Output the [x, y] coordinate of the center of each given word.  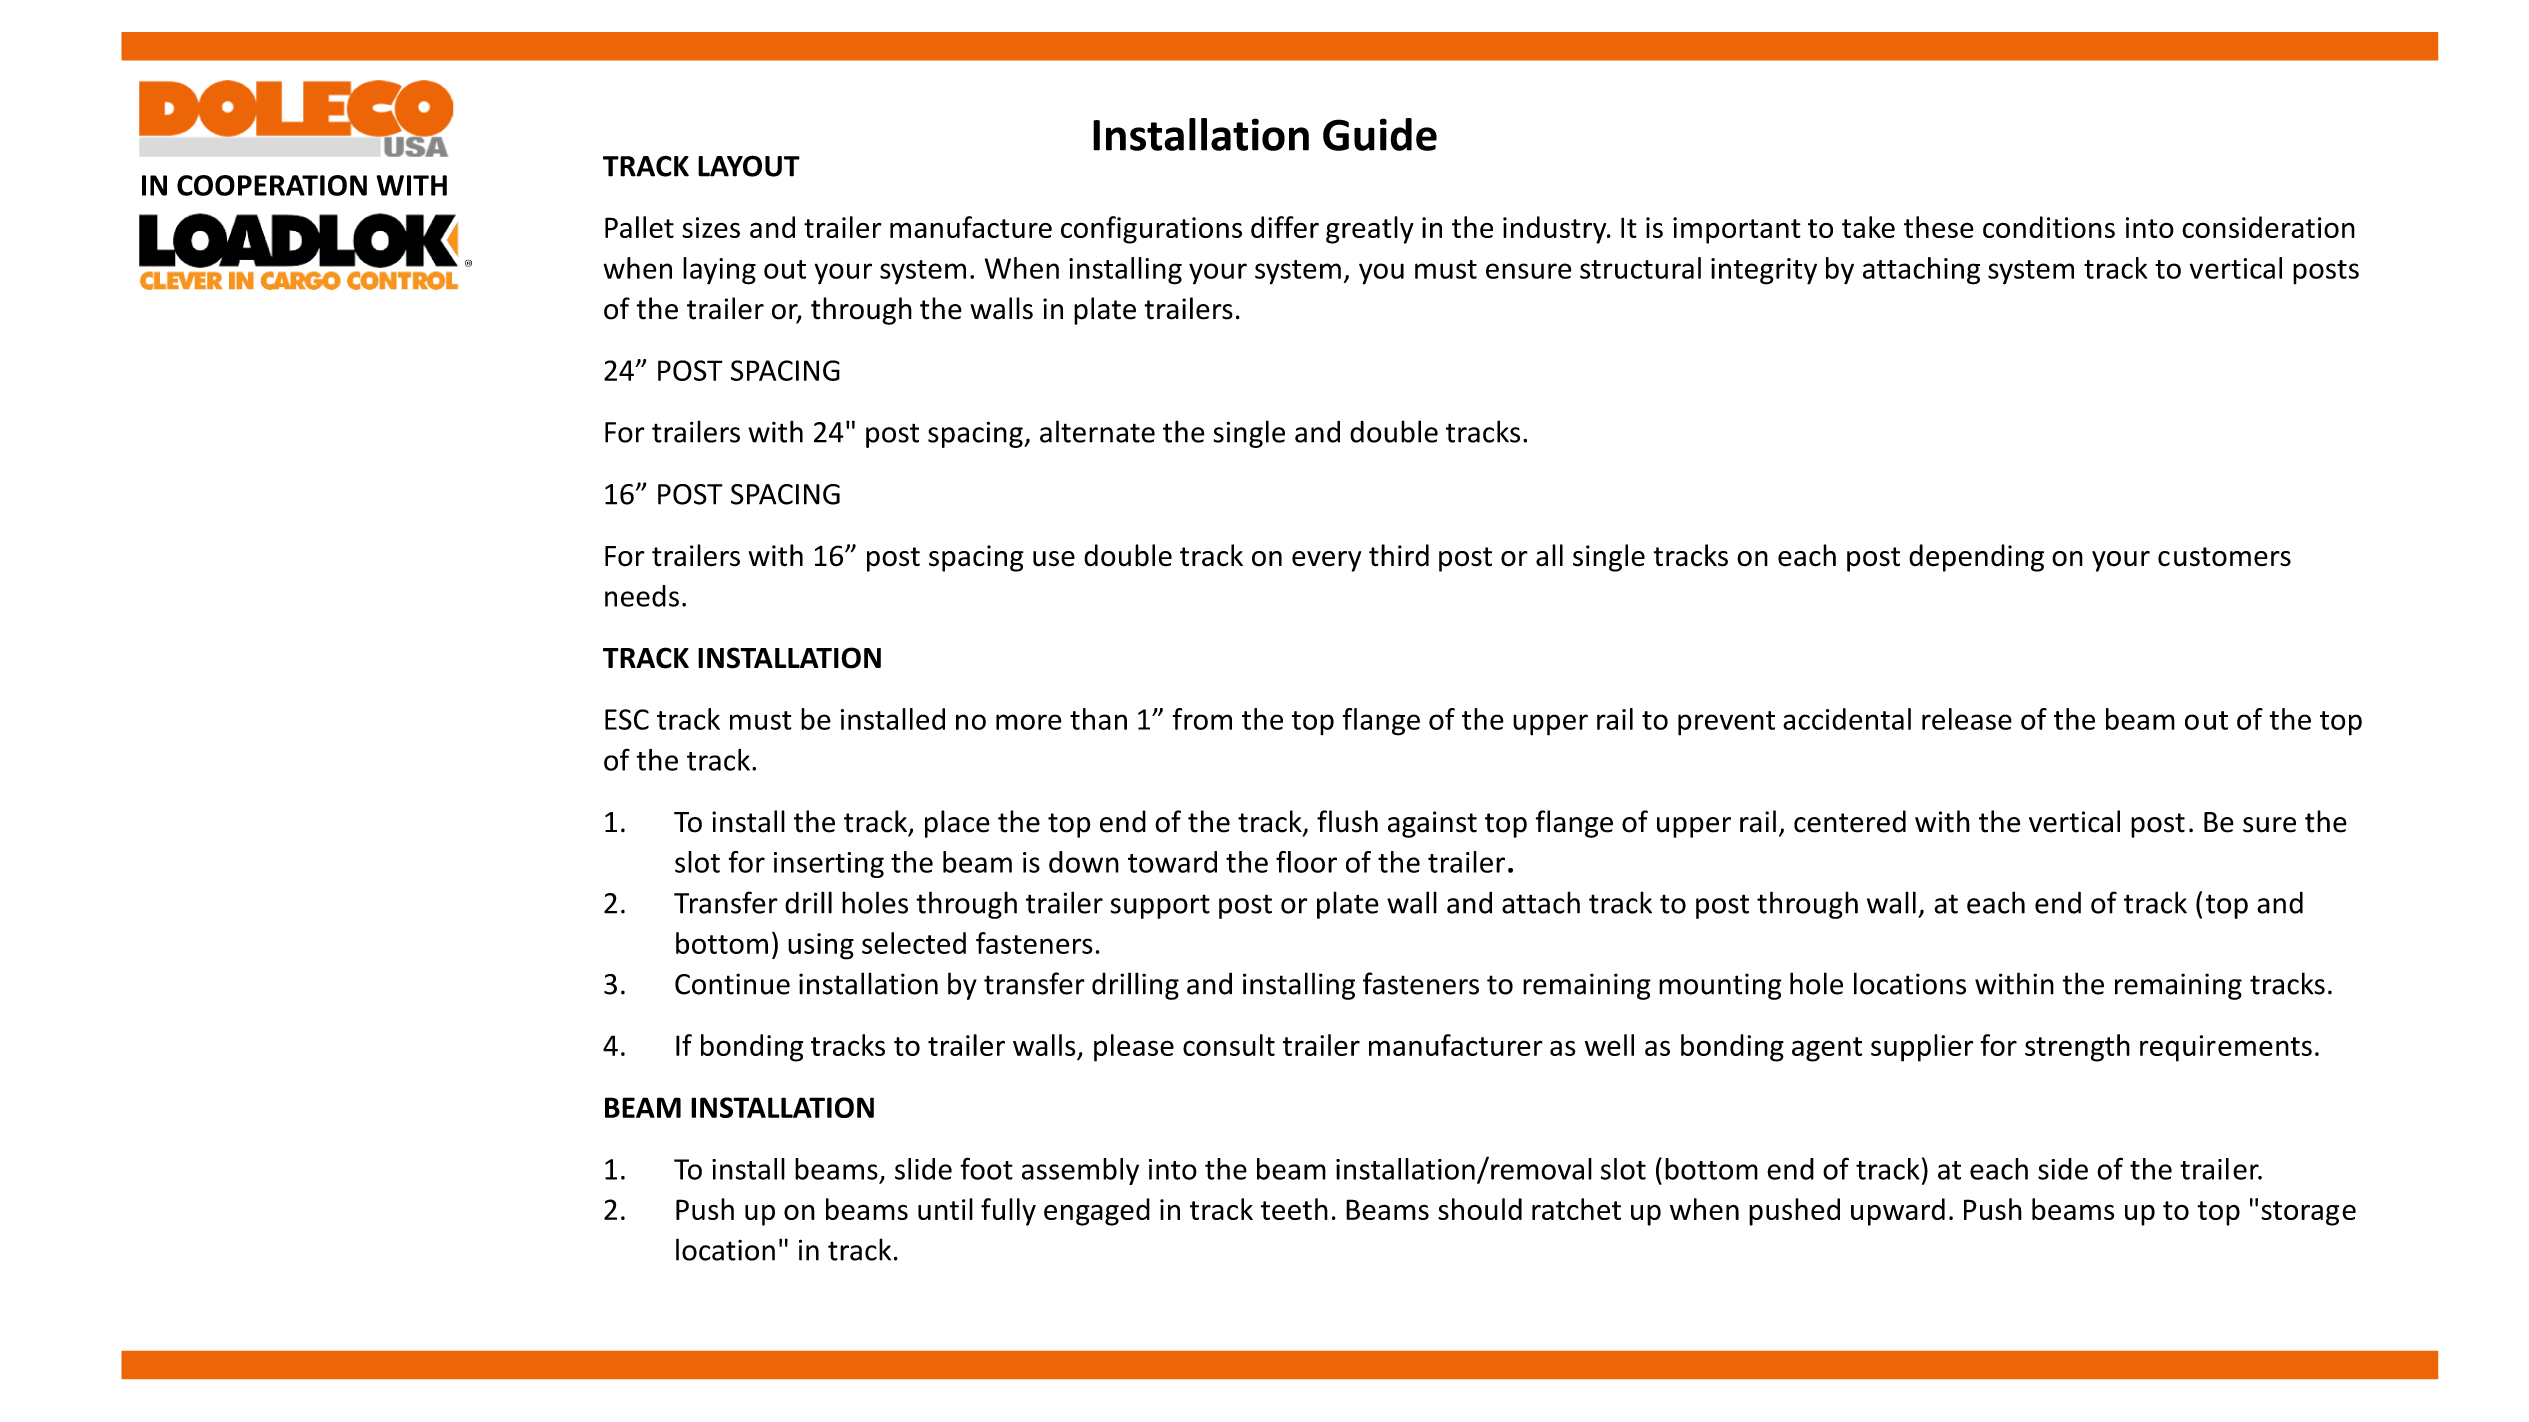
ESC [627, 719]
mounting [1720, 986]
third [1399, 555]
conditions [2049, 227]
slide [923, 1169]
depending [1976, 558]
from [1202, 719]
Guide [1380, 134]
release [1967, 719]
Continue [732, 984]
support [1160, 906]
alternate [1097, 431]
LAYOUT [749, 166]
